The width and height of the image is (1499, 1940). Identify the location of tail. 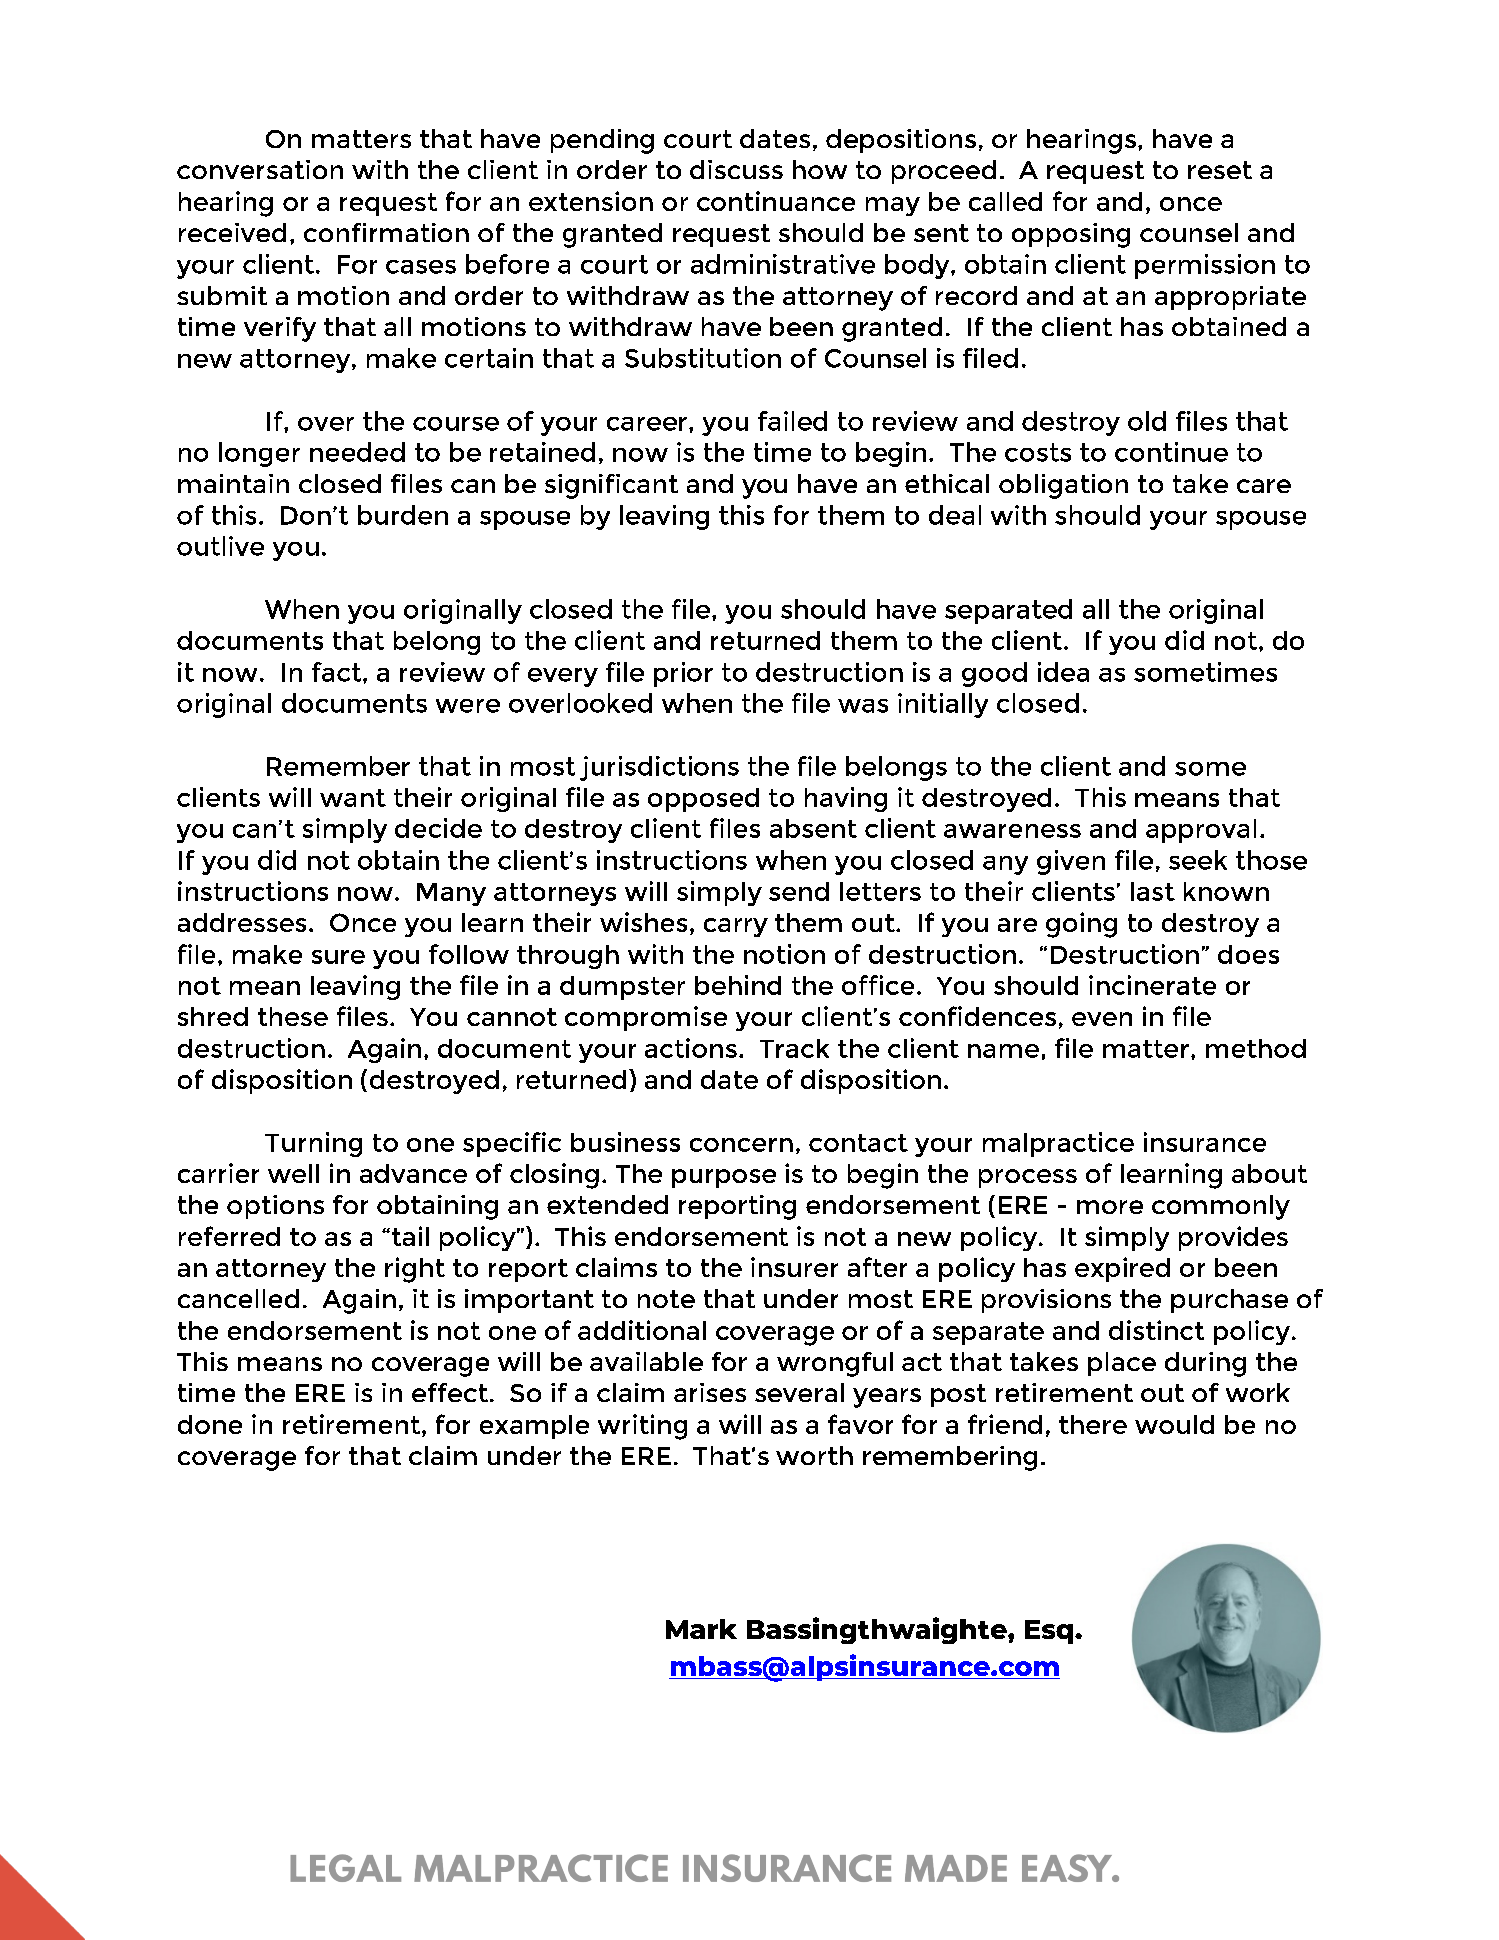
(410, 1236).
